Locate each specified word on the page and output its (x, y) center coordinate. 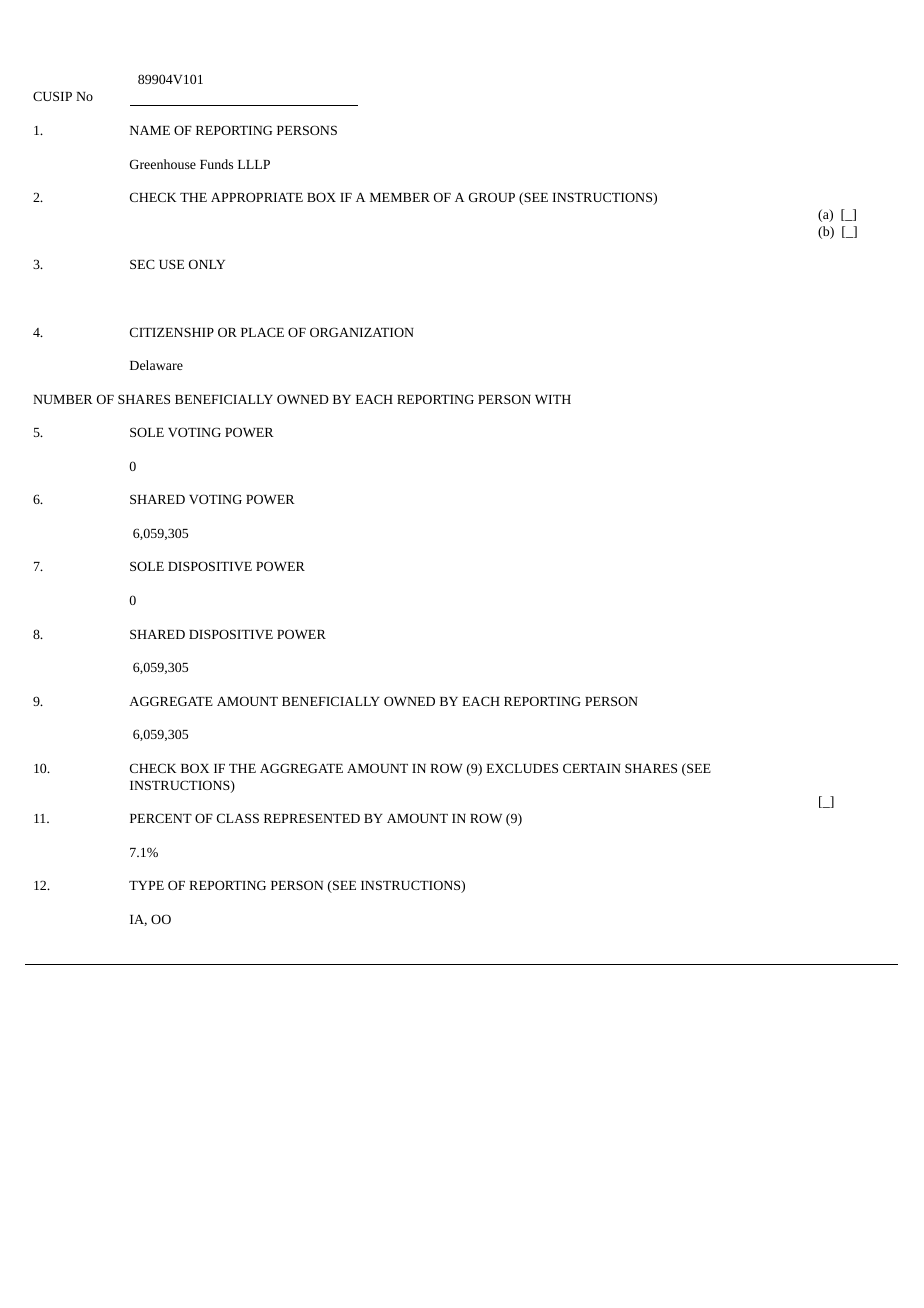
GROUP (492, 197)
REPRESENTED (312, 818)
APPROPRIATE (257, 197)
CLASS (238, 818)
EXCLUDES (522, 768)
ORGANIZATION (362, 332)
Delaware (156, 365)
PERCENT (161, 818)
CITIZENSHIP (172, 332)
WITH (553, 399)
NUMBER (63, 399)
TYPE (146, 885)
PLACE (262, 332)
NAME (150, 130)
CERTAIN (592, 768)
